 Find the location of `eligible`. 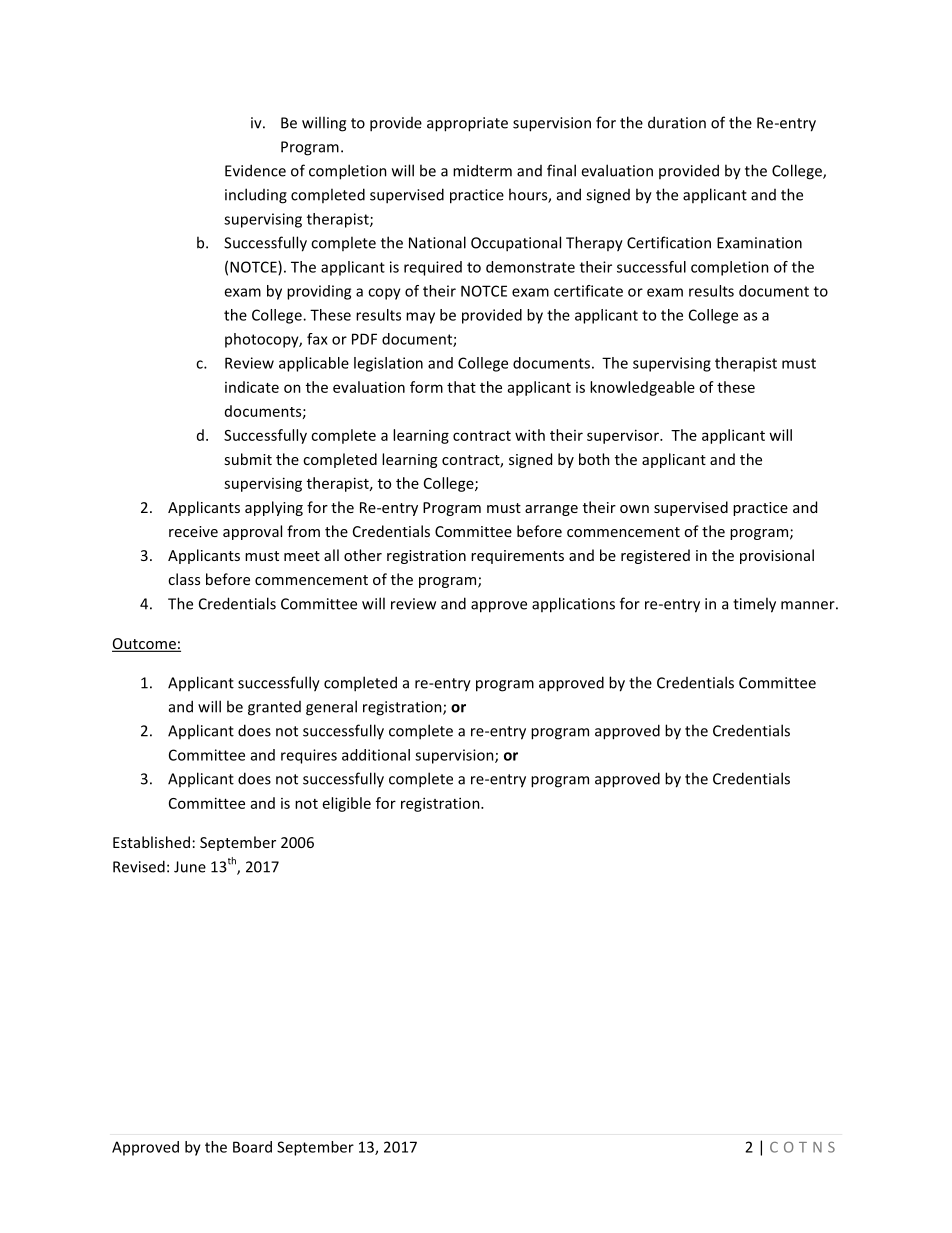

eligible is located at coordinates (347, 804).
